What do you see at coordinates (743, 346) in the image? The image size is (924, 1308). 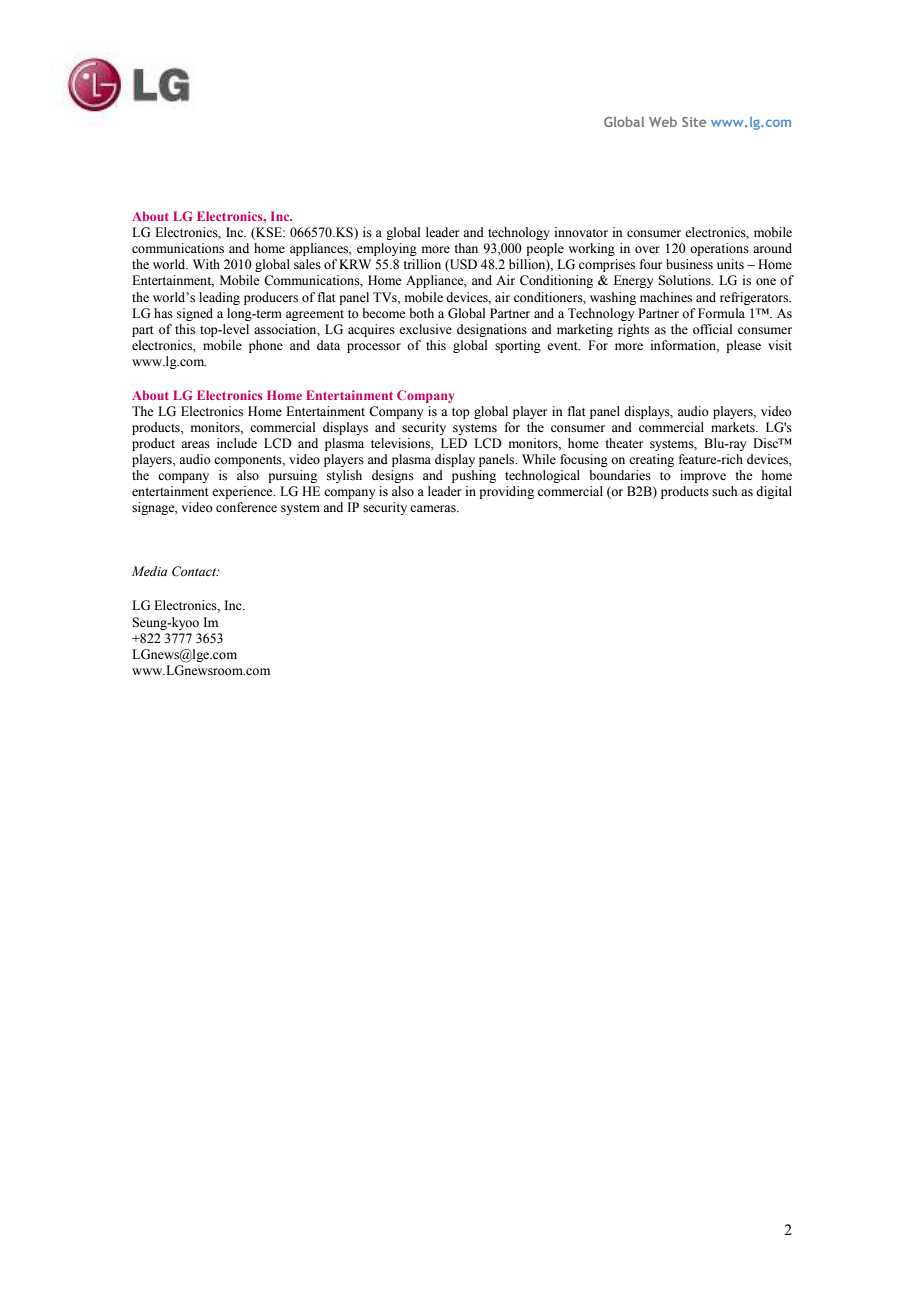 I see `please` at bounding box center [743, 346].
